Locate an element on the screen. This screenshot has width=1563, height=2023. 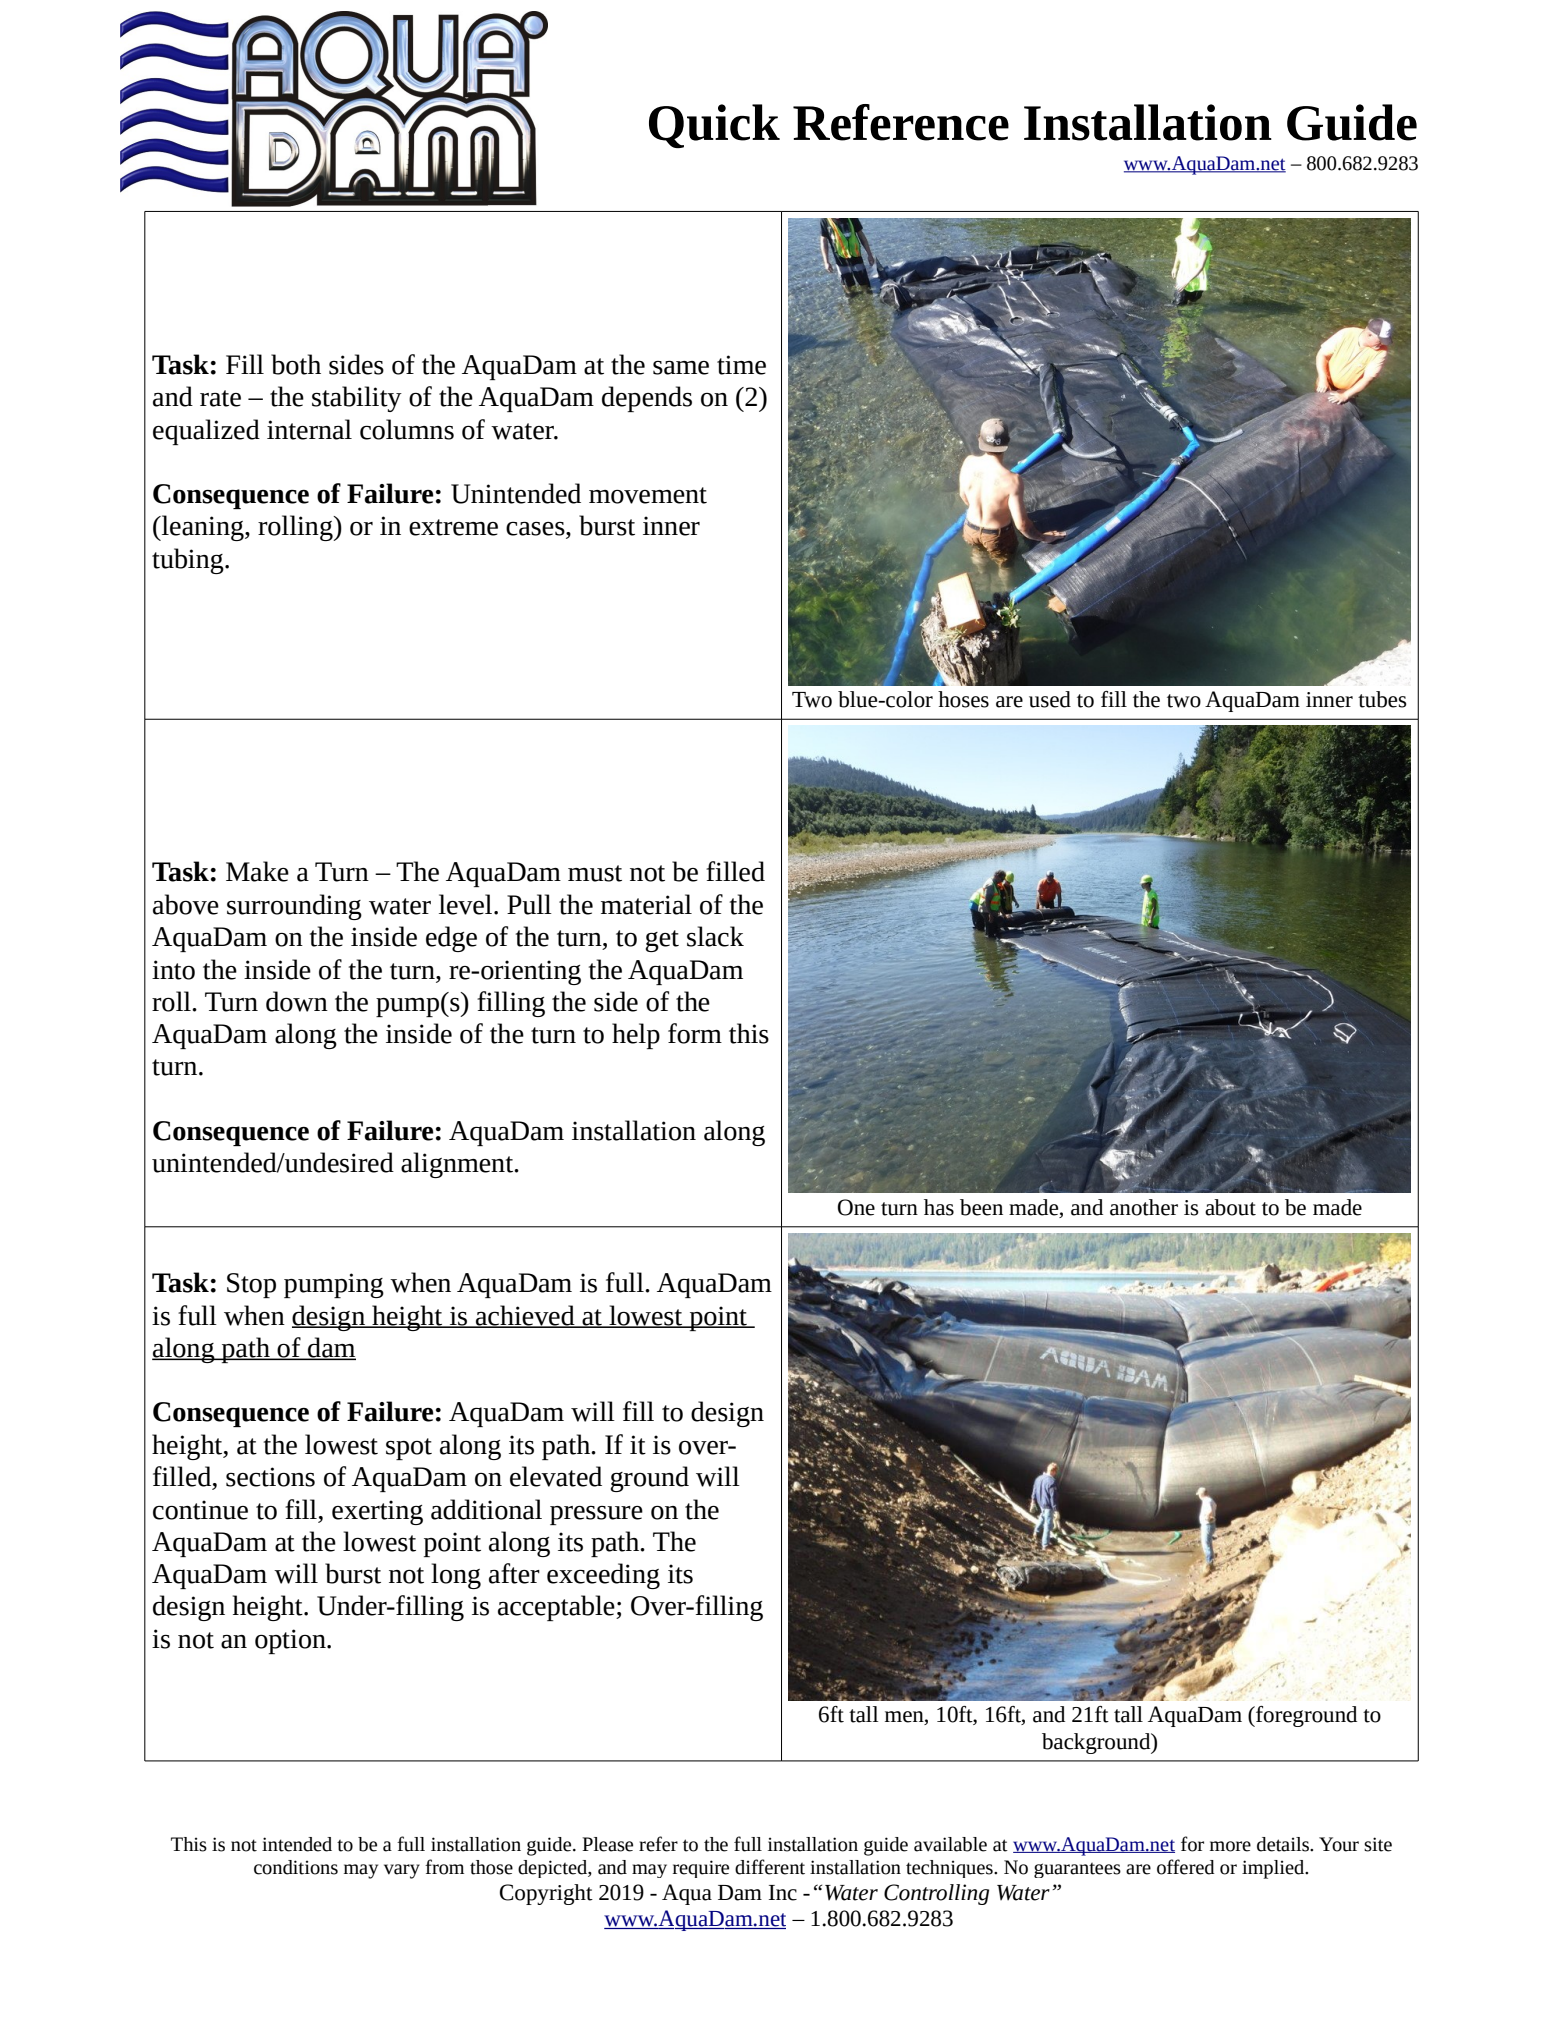
tubes is located at coordinates (1382, 699).
